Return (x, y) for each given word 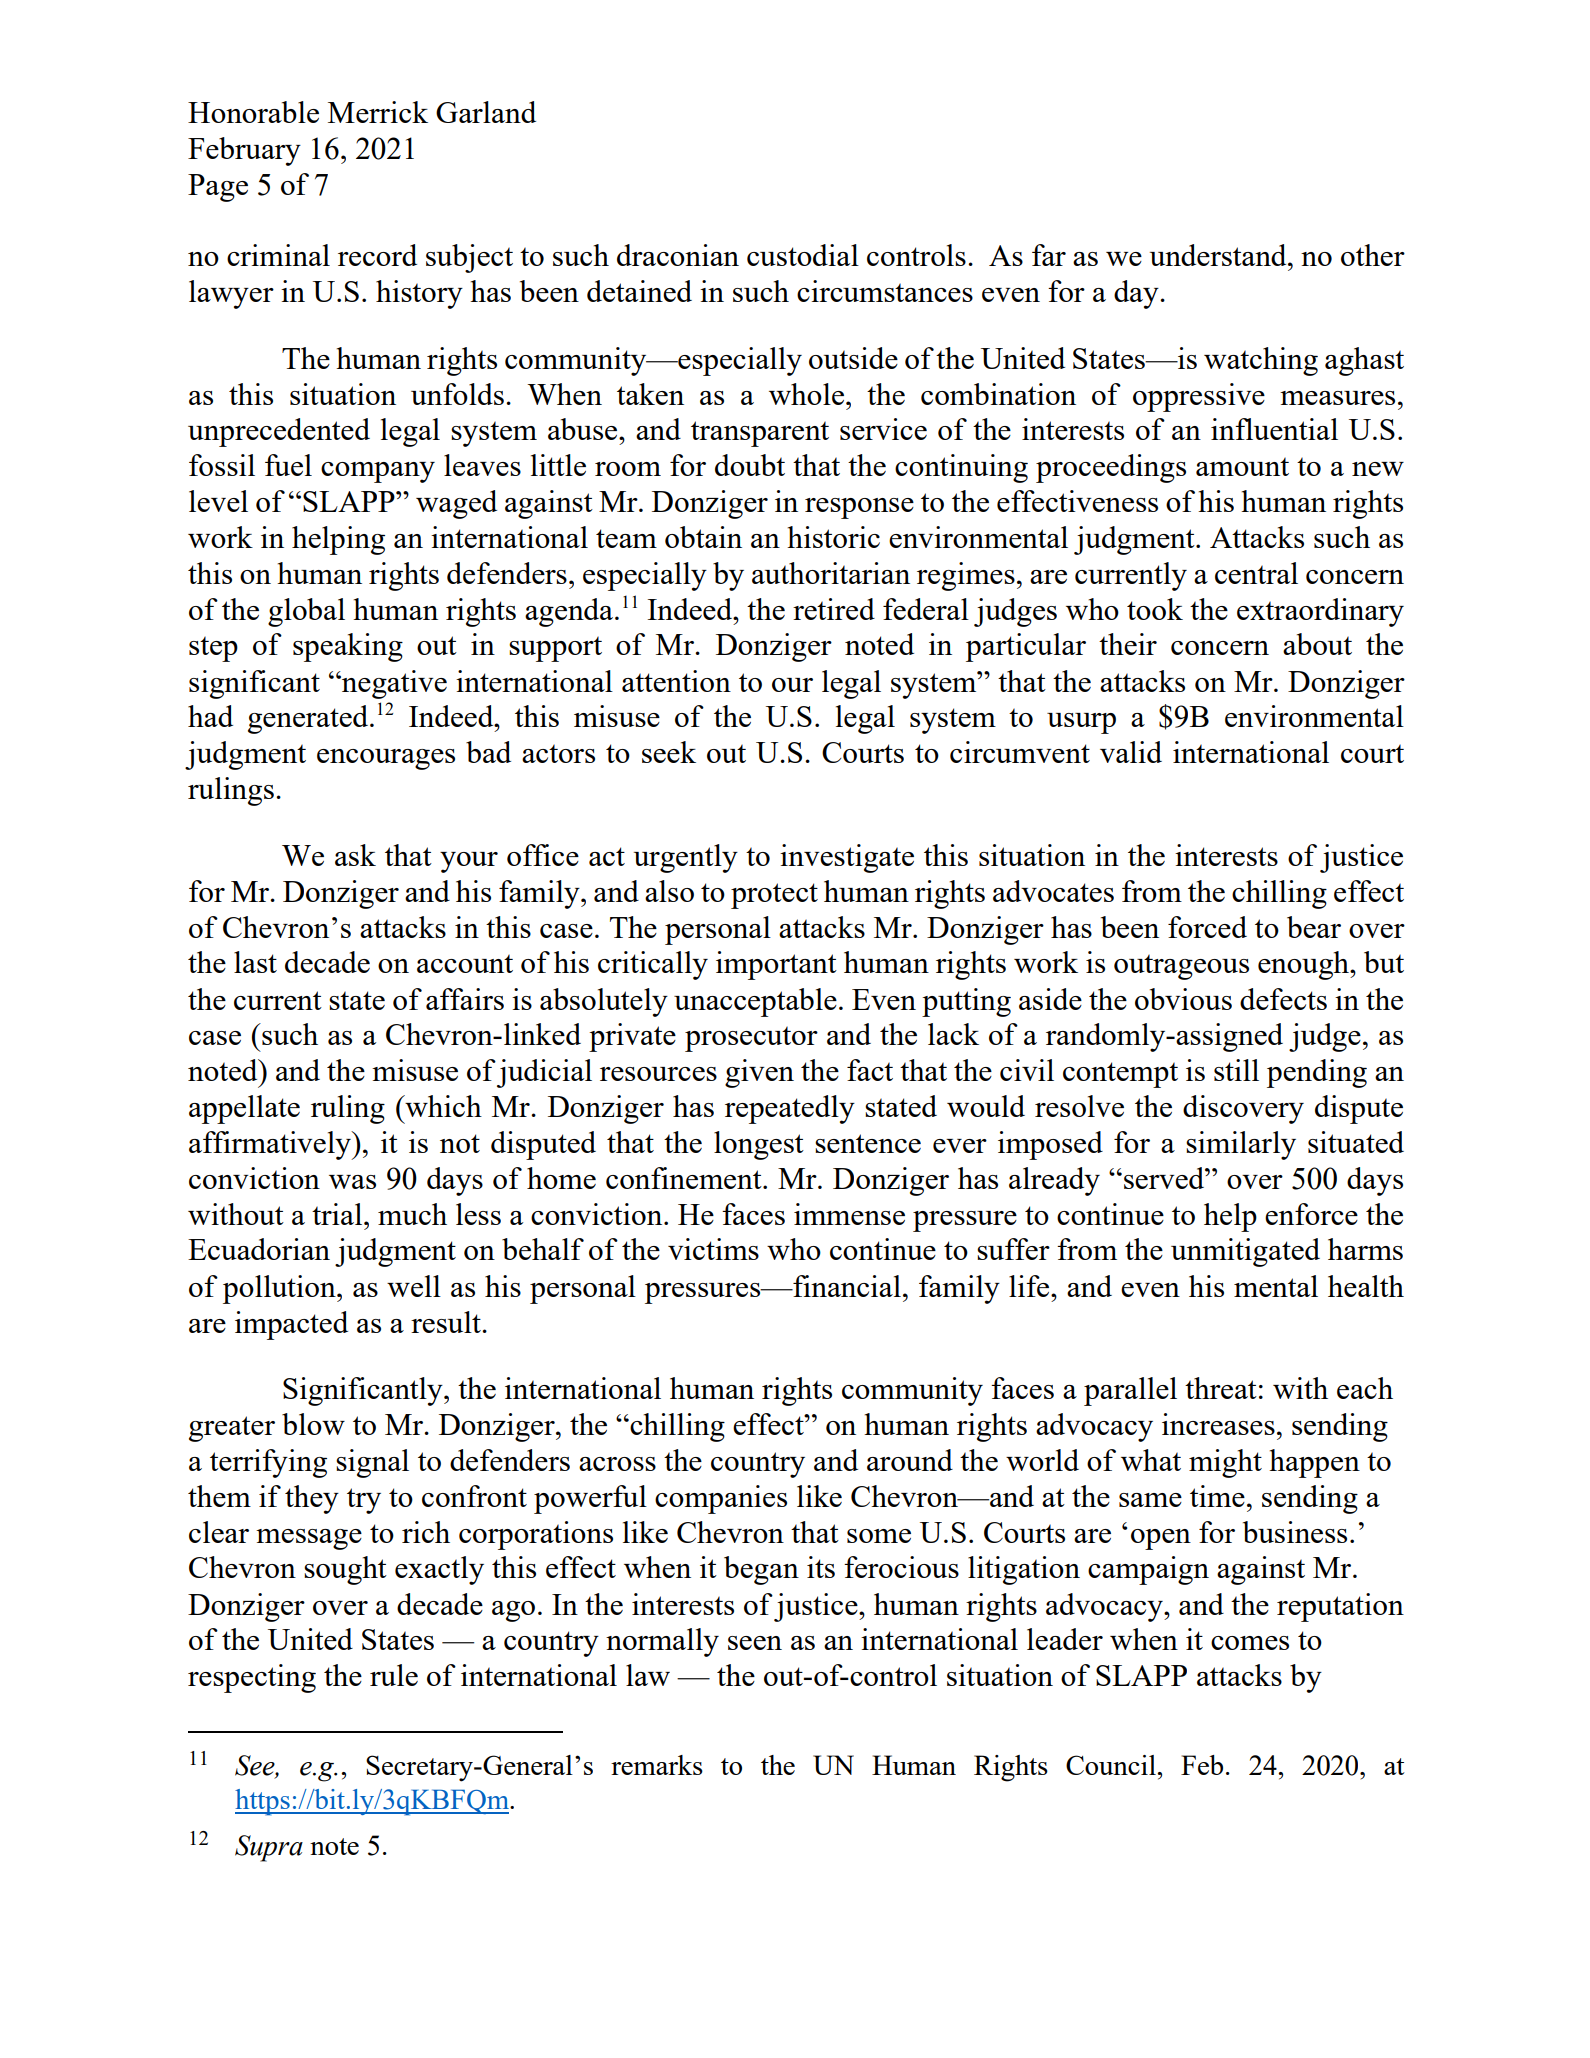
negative (393, 684)
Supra (269, 1848)
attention (676, 681)
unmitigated (1245, 1252)
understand (1219, 255)
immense (849, 1214)
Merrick (378, 112)
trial (338, 1214)
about (1317, 644)
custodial (803, 255)
